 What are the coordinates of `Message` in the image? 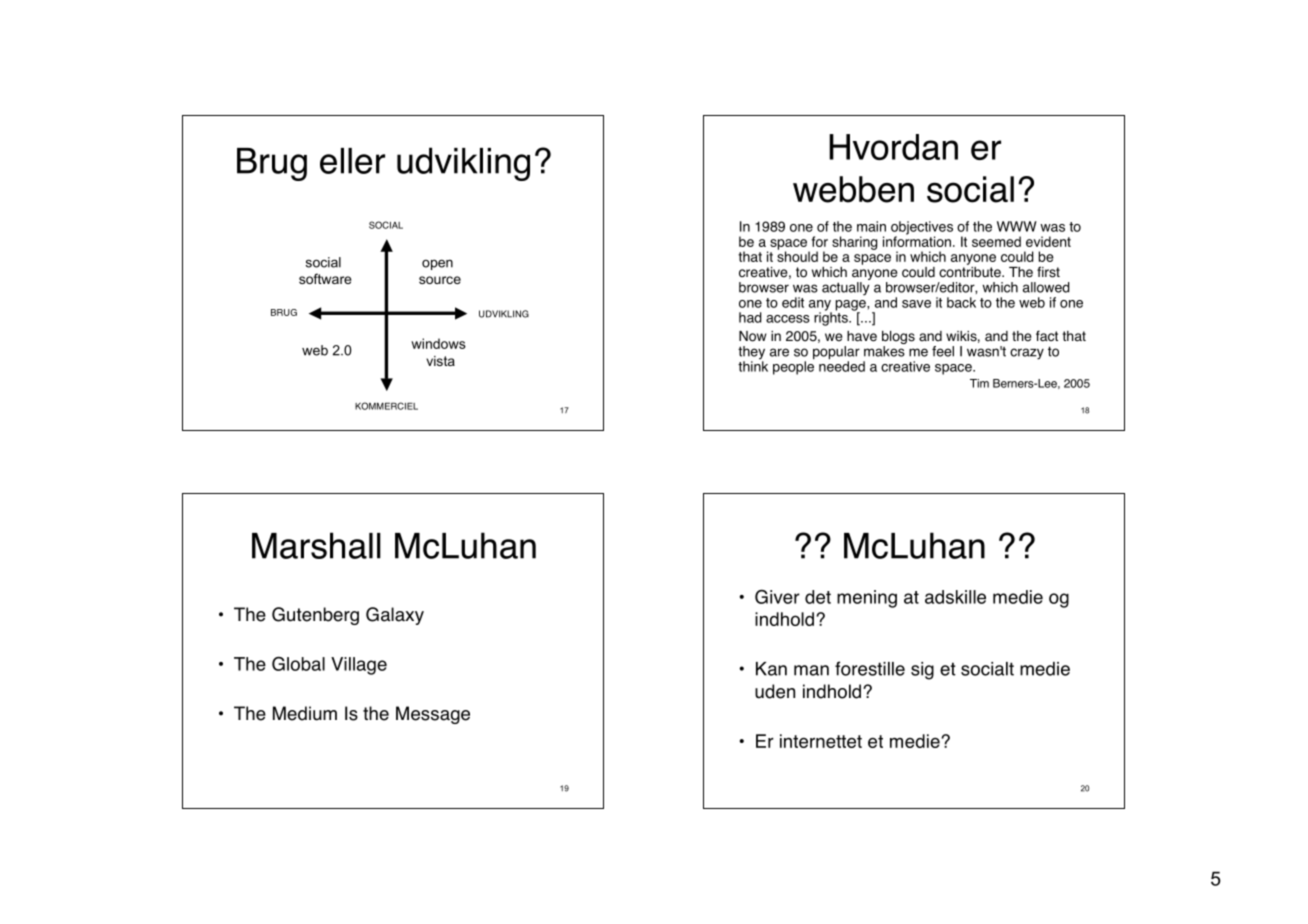 It's located at (433, 715).
